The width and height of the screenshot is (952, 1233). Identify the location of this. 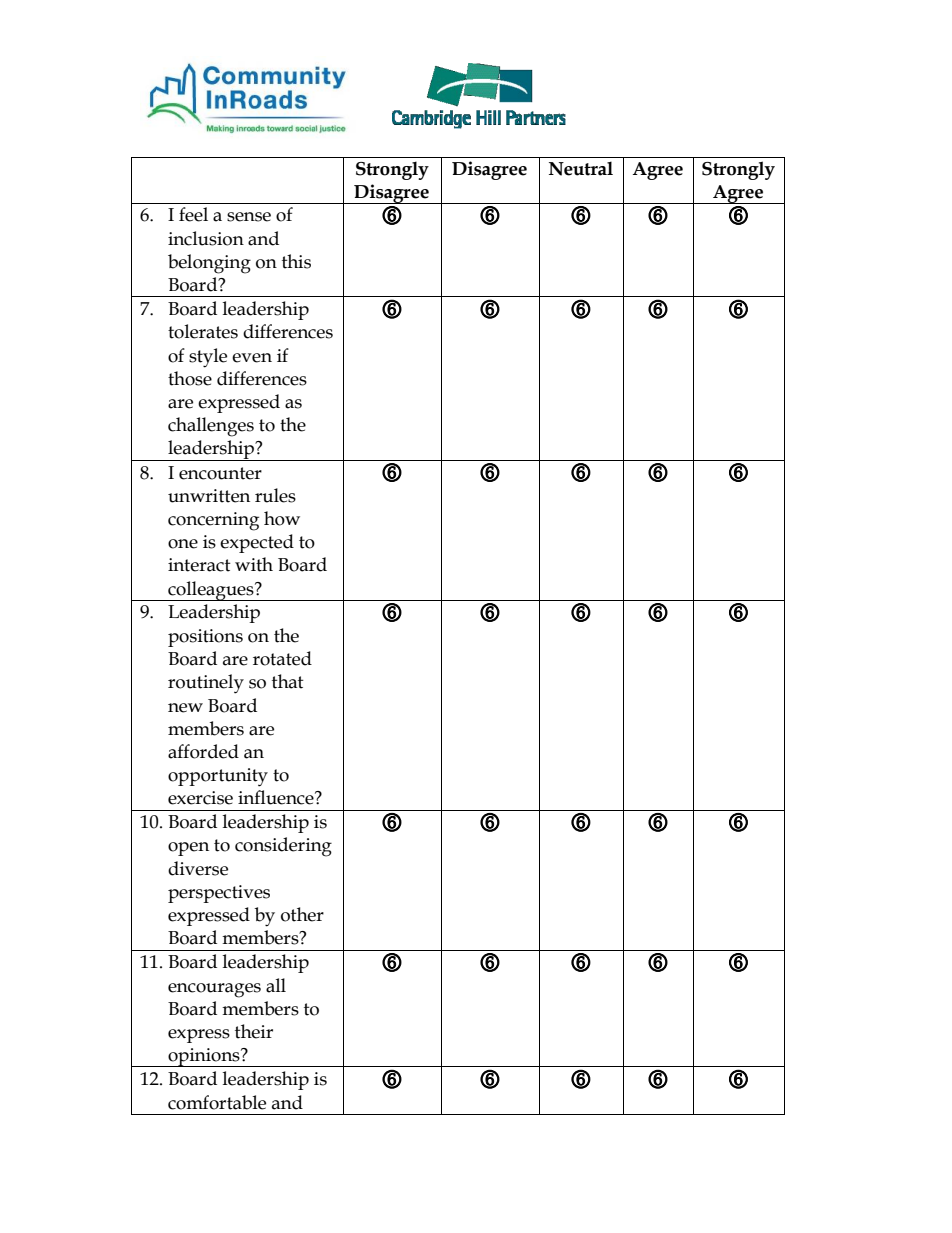
(296, 261).
